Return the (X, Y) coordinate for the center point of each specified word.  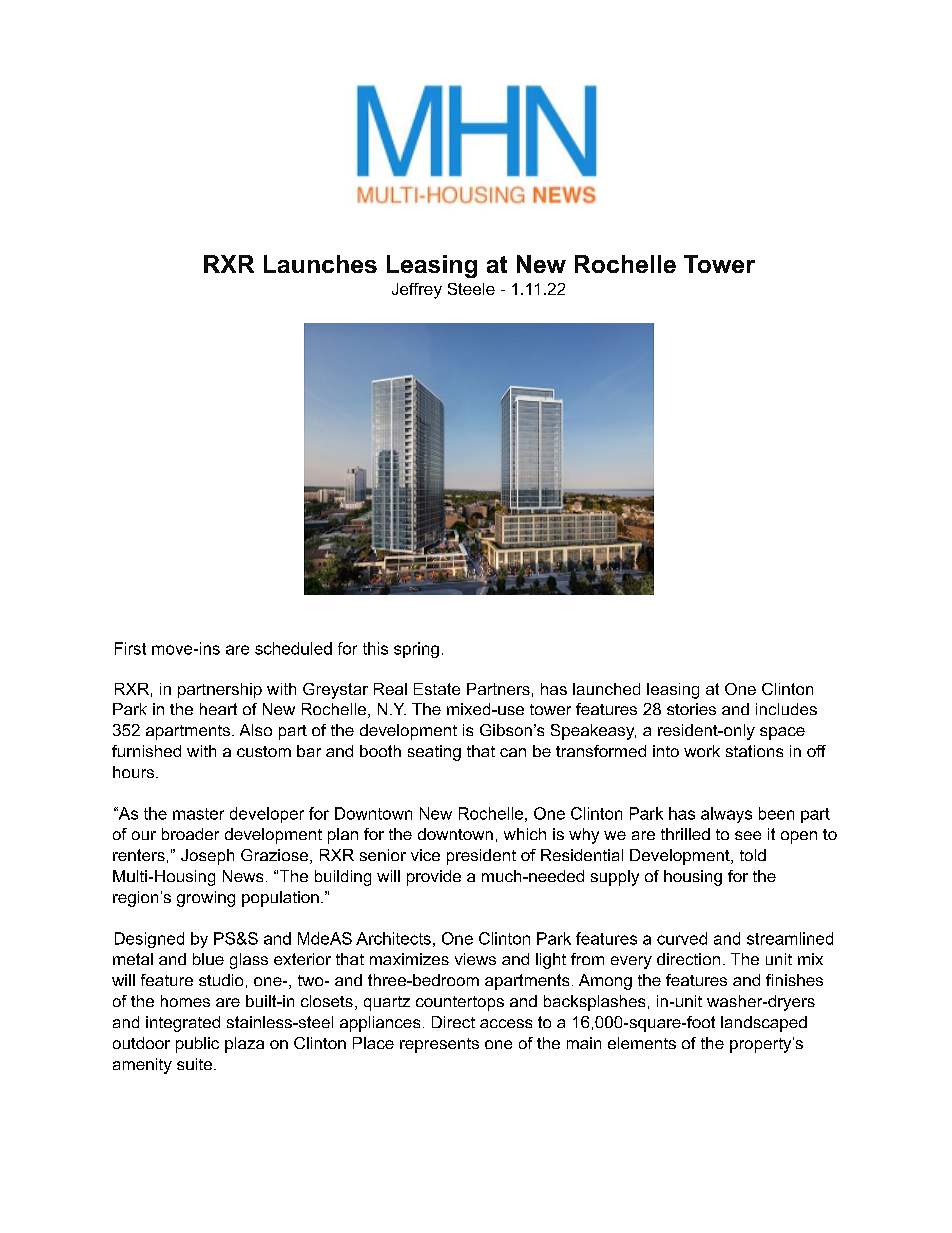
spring (416, 650)
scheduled (293, 648)
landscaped (764, 1024)
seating (434, 753)
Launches (320, 264)
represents (439, 1045)
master (198, 814)
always (726, 815)
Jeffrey (417, 291)
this (375, 648)
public (197, 1045)
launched (606, 689)
